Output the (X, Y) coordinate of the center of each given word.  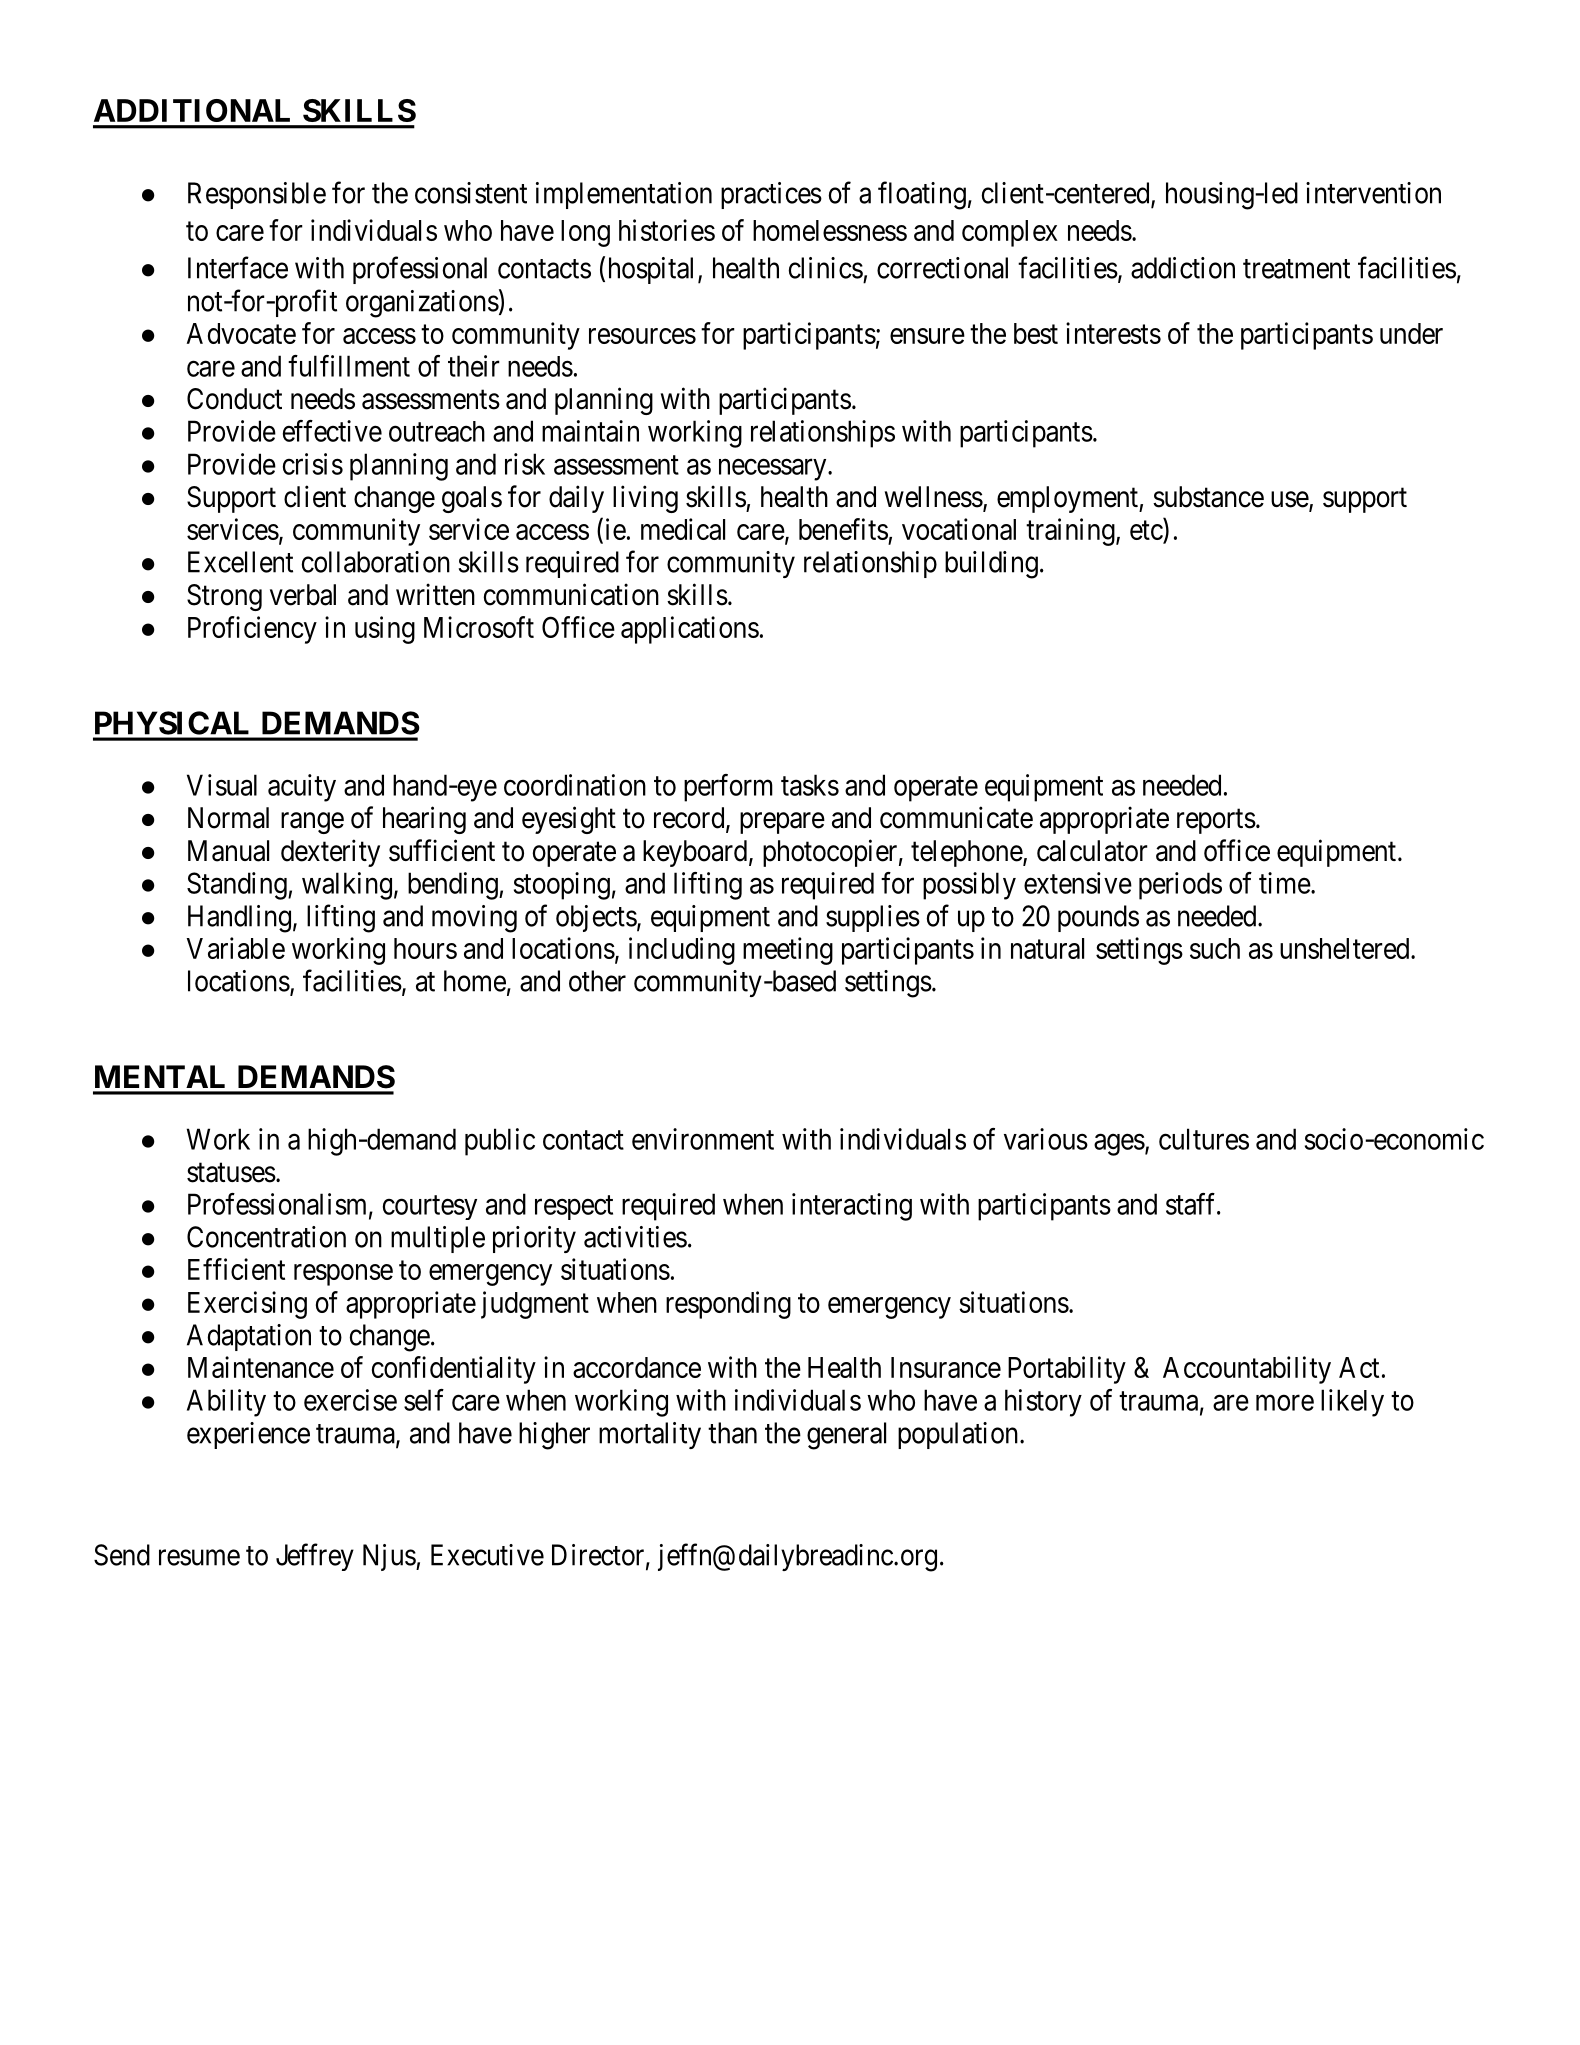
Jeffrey (315, 1557)
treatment (1296, 269)
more (1285, 1403)
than (732, 1433)
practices (771, 195)
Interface (238, 267)
